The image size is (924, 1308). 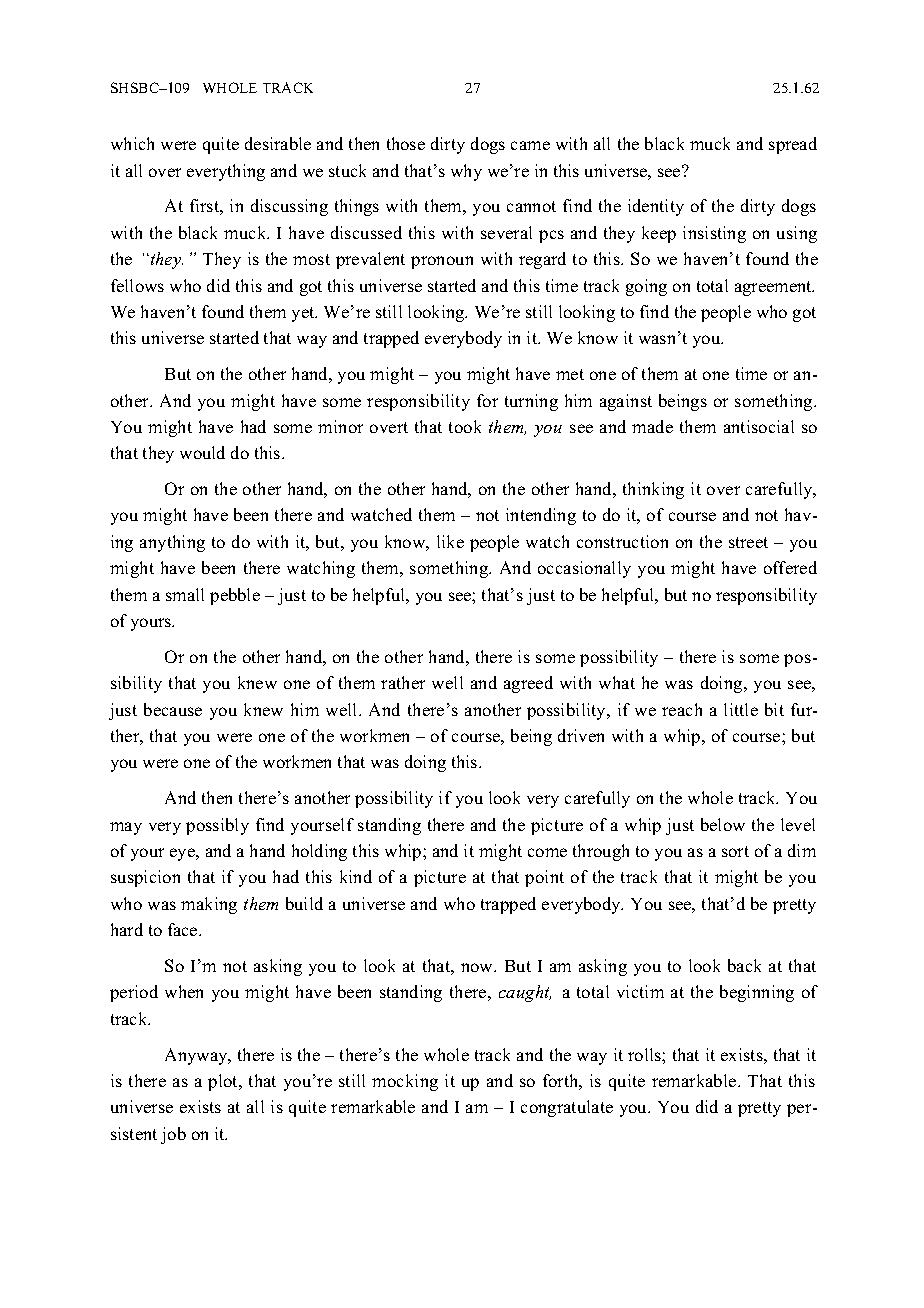 What do you see at coordinates (224, 1082) in the screenshot?
I see `plot` at bounding box center [224, 1082].
